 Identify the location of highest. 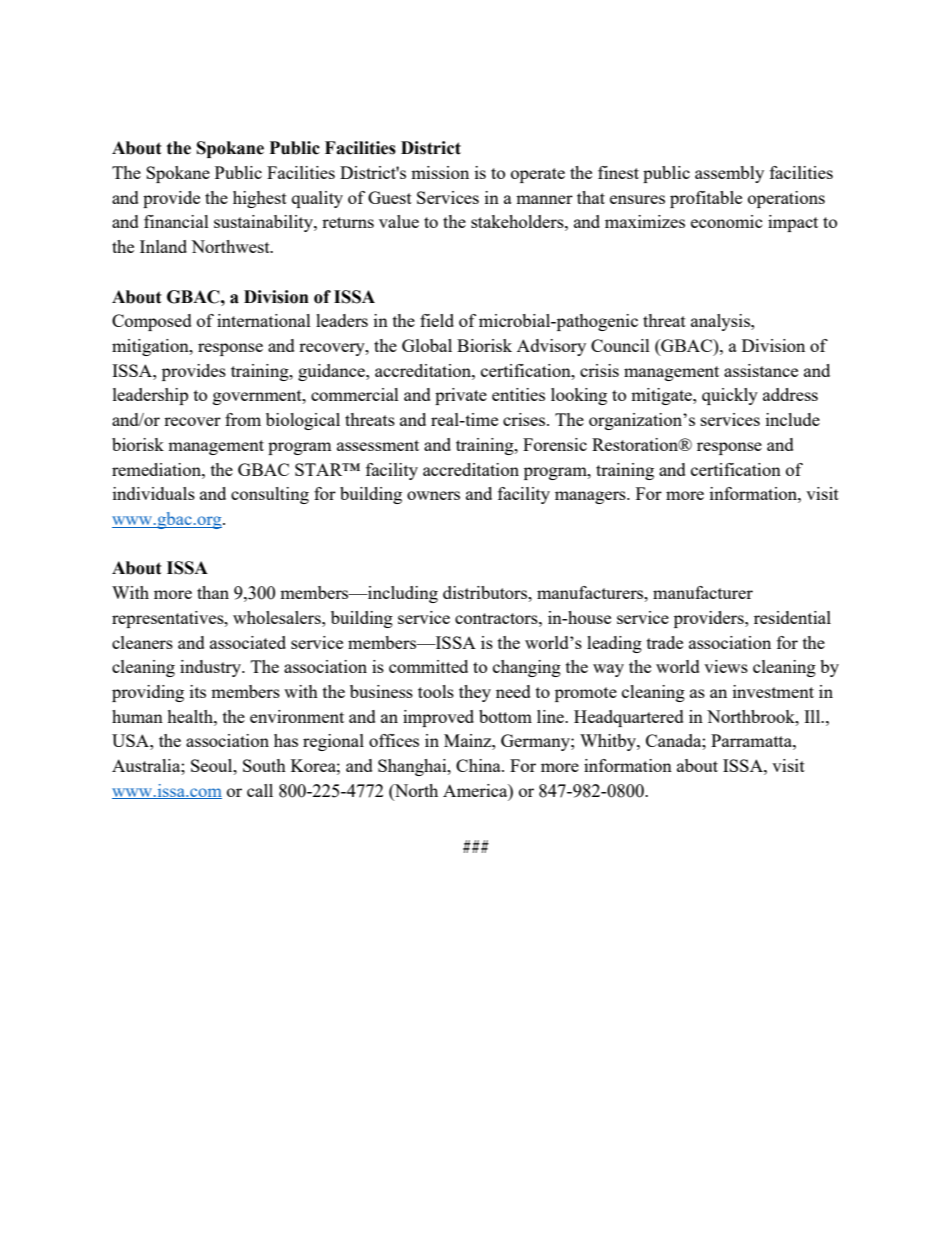
(260, 199).
